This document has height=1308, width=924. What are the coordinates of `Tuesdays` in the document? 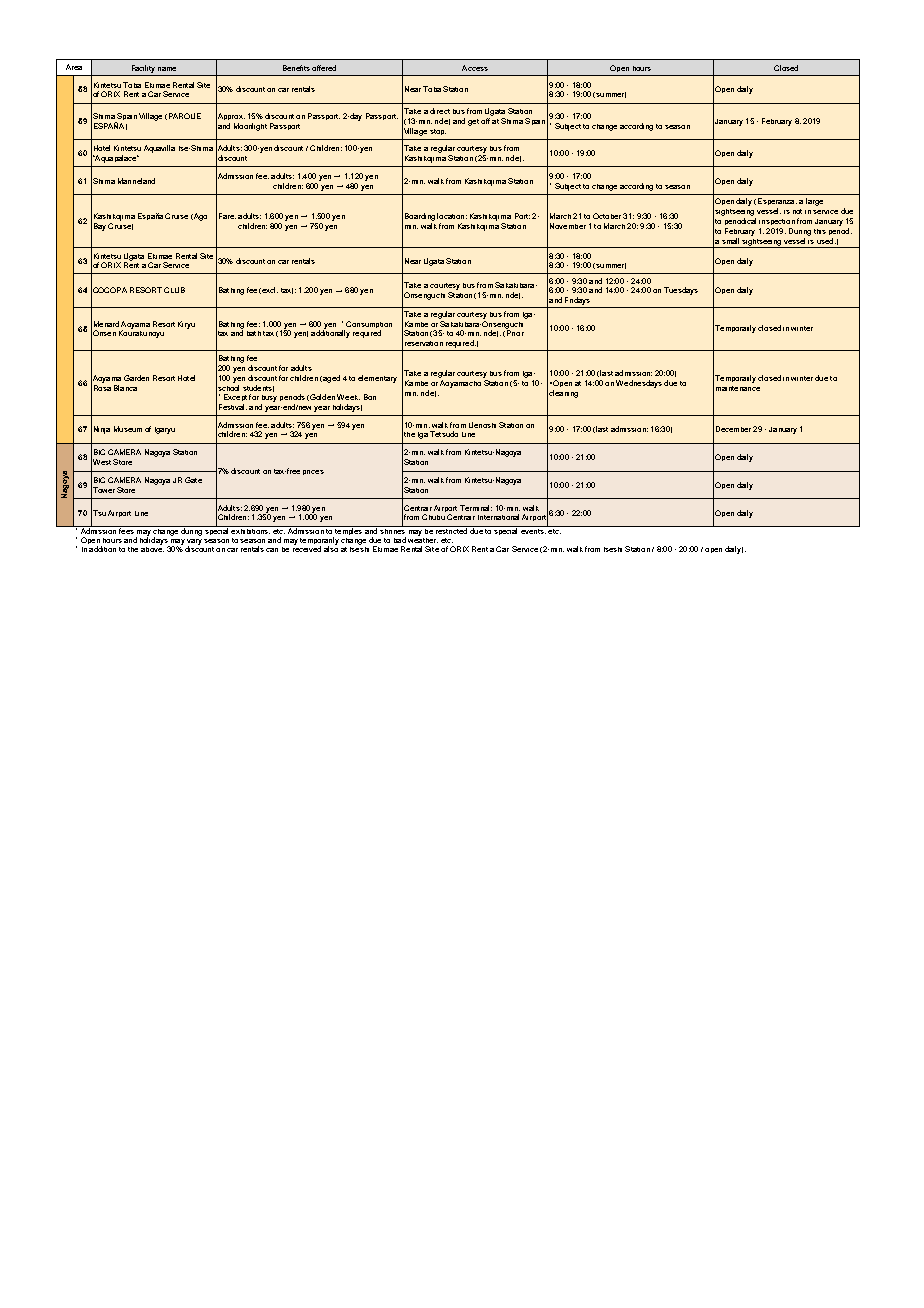 It's located at (681, 291).
